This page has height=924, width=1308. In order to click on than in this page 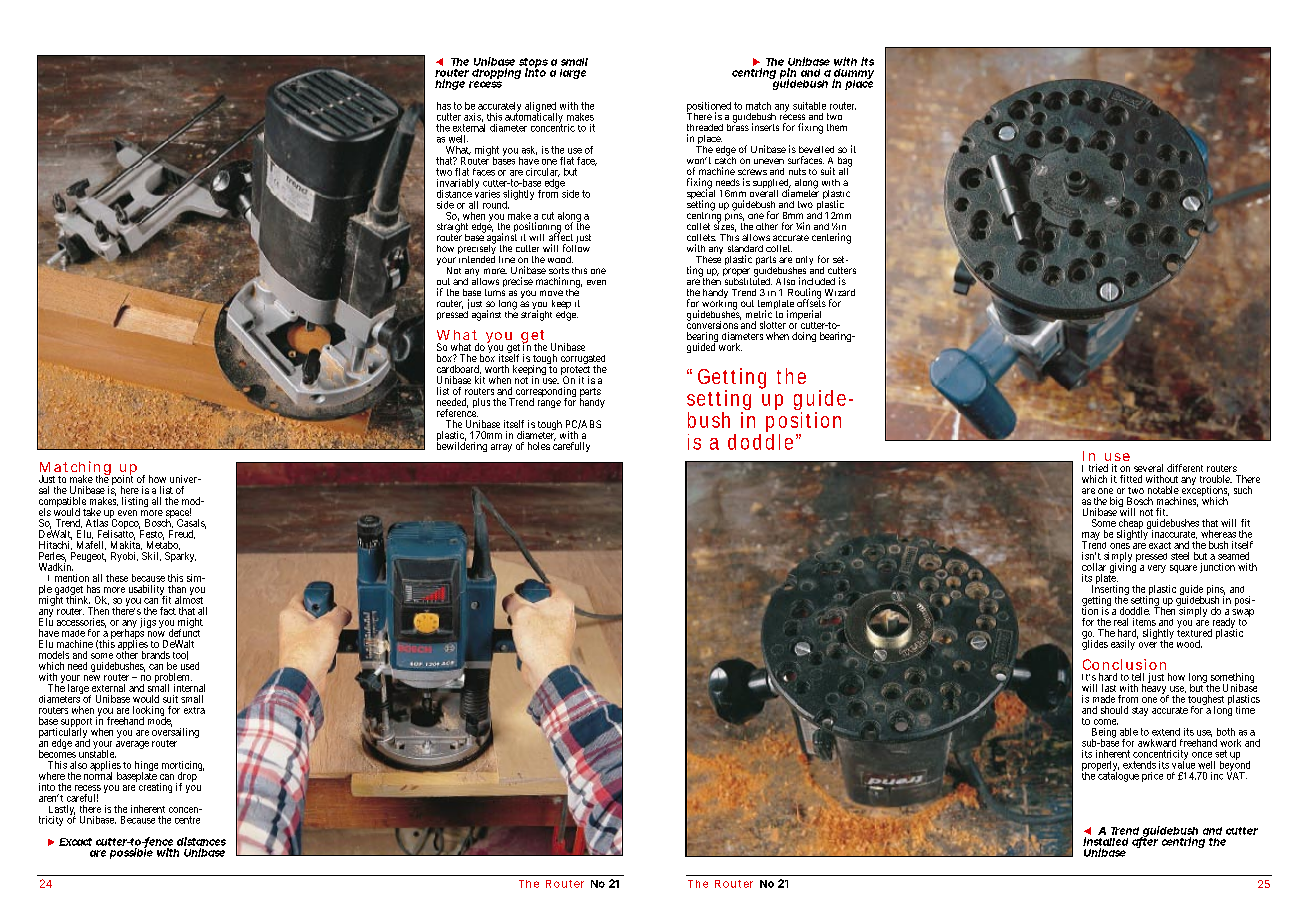, I will do `click(177, 589)`.
